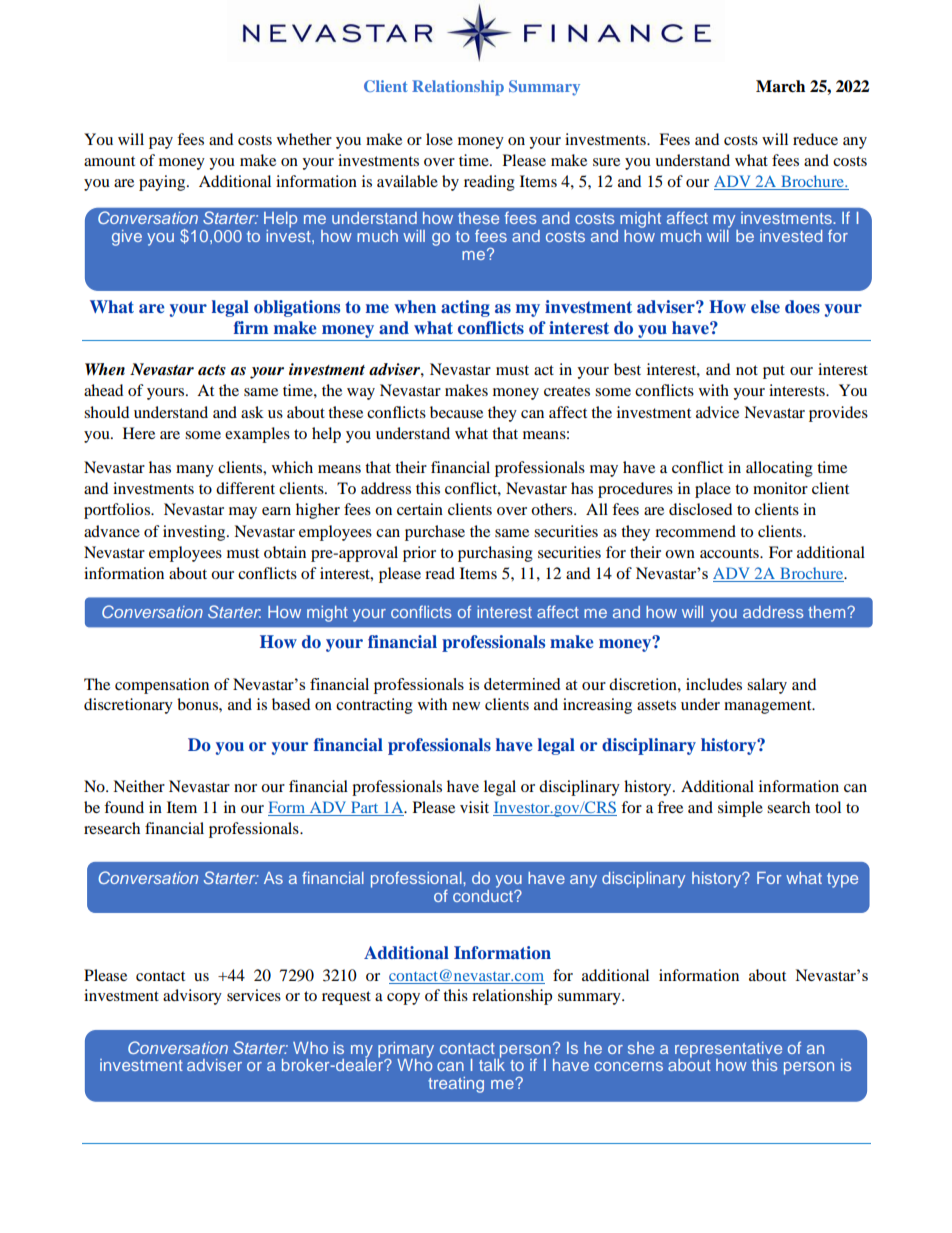 Image resolution: width=952 pixels, height=1233 pixels. I want to click on available, so click(407, 181).
